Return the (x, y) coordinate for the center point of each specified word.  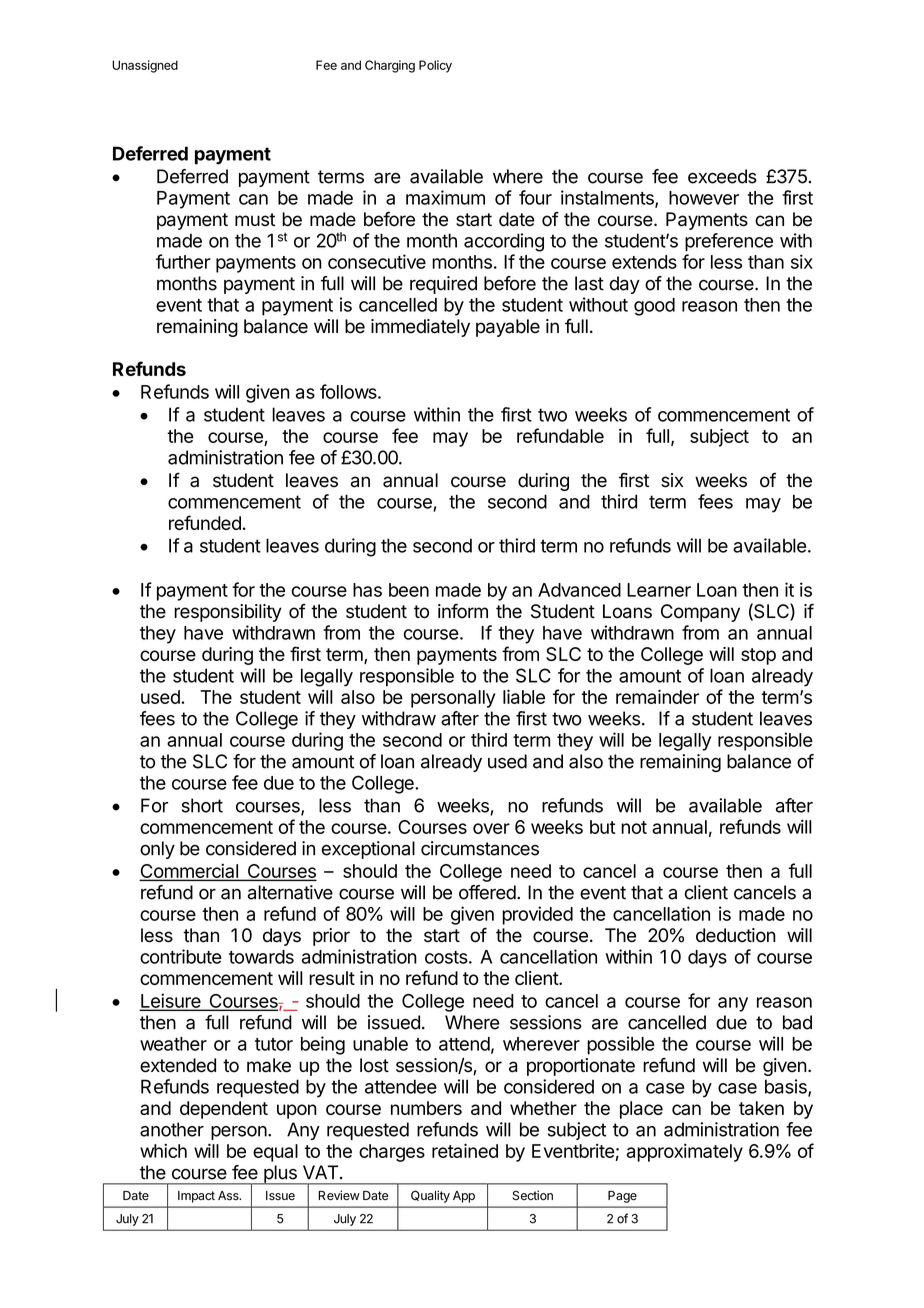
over (491, 828)
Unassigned (145, 66)
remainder (657, 696)
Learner (659, 590)
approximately (685, 1152)
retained (465, 1150)
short (202, 805)
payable (508, 328)
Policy (435, 66)
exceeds (722, 176)
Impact (196, 1197)
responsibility (228, 613)
